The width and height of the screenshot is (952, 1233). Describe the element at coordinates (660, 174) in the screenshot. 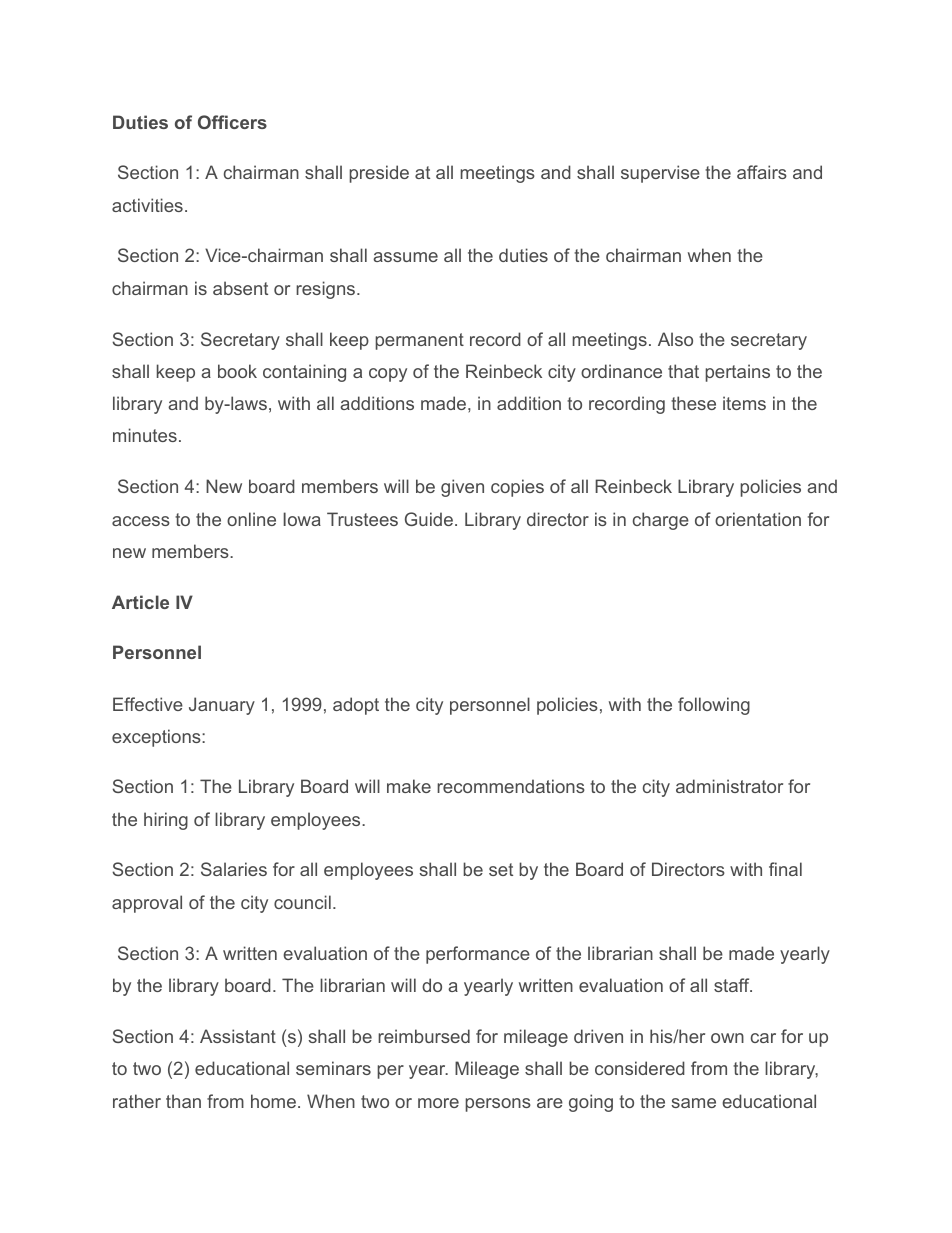

I see `supervise` at that location.
